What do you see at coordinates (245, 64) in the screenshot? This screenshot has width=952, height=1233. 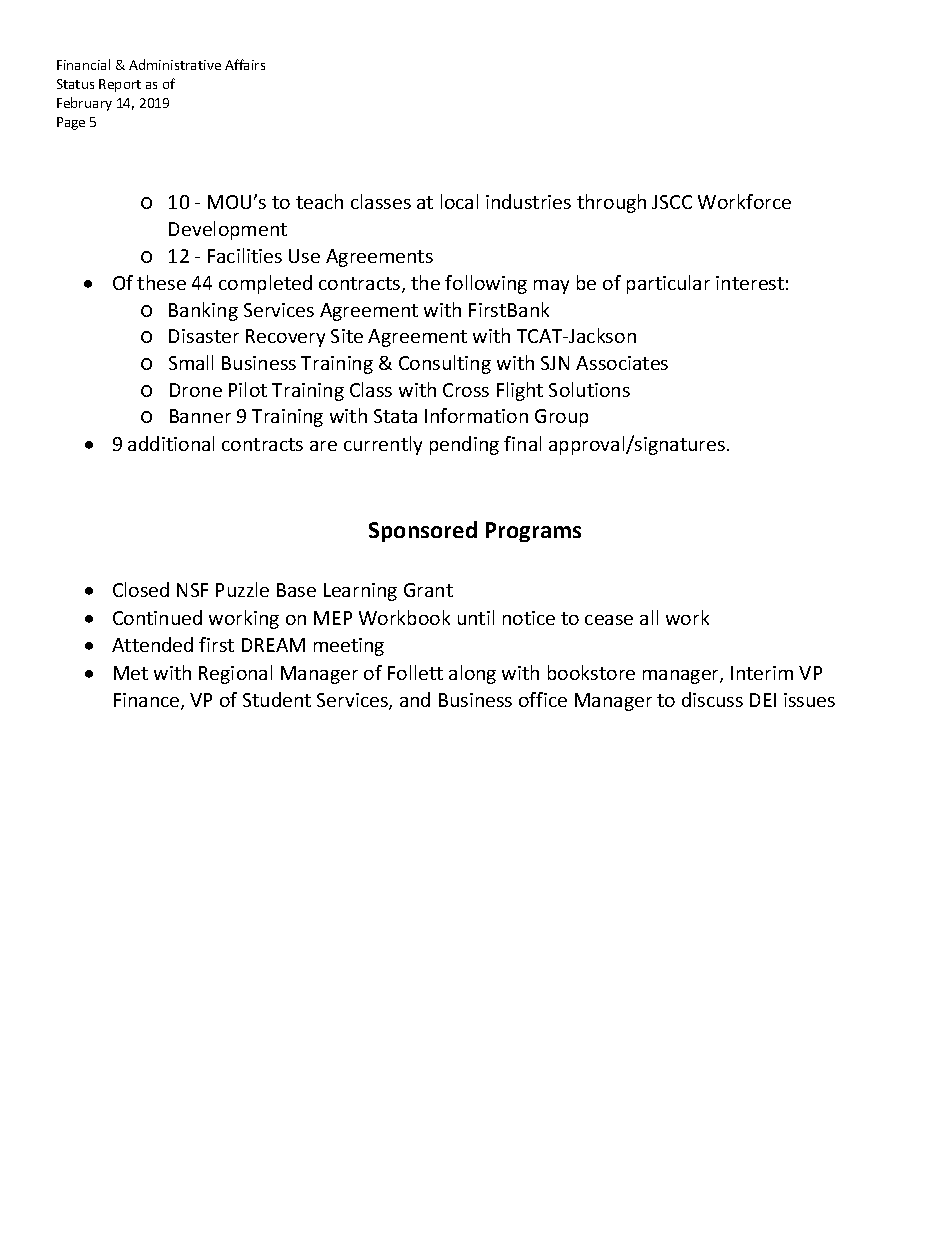 I see `Affairs` at bounding box center [245, 64].
